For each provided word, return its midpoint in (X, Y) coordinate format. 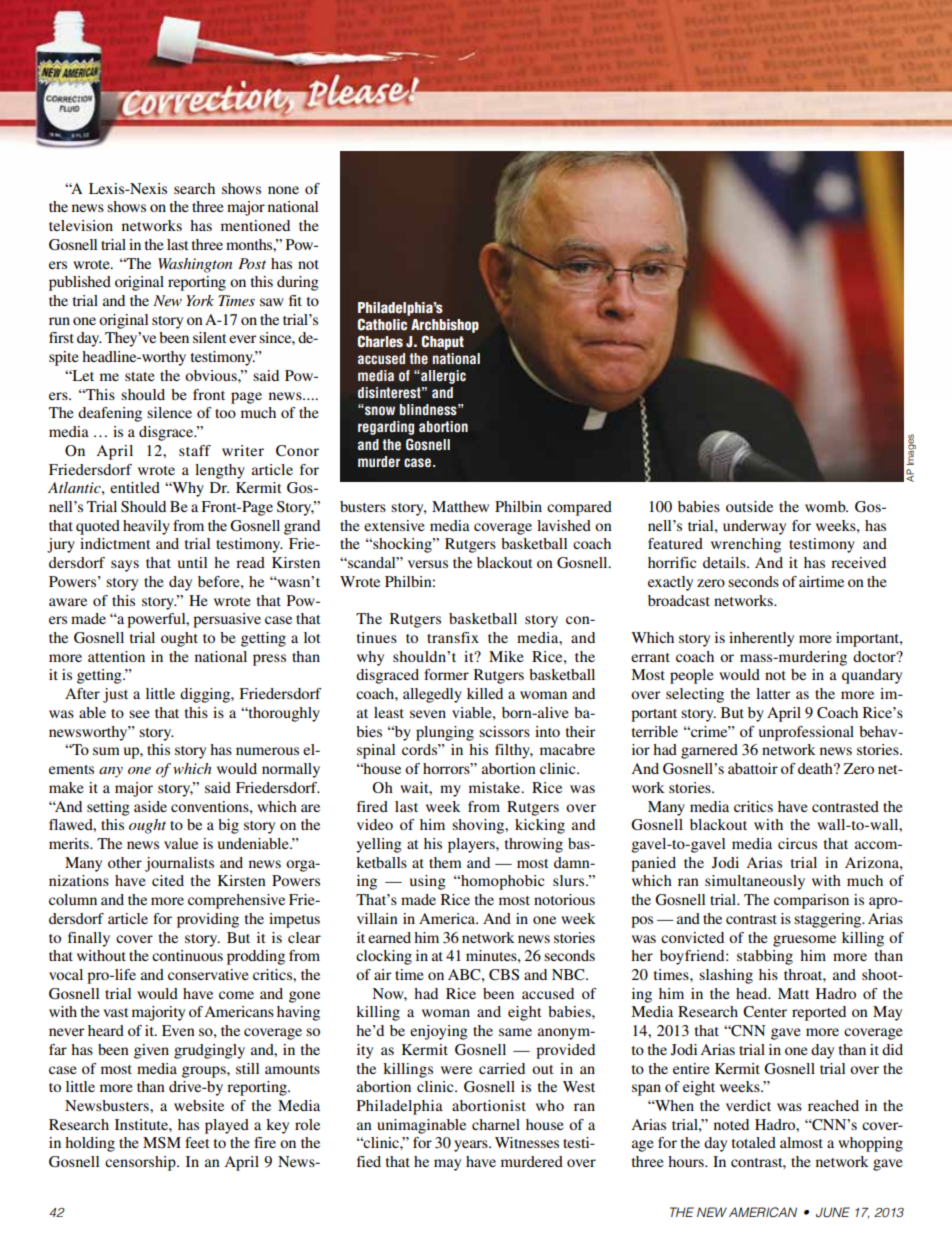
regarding (386, 428)
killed (485, 693)
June (833, 1212)
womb (826, 506)
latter (773, 693)
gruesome (804, 941)
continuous (187, 955)
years (472, 1146)
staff (195, 450)
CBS (504, 975)
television (81, 225)
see (139, 714)
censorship (141, 1163)
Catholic (382, 324)
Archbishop (445, 326)
